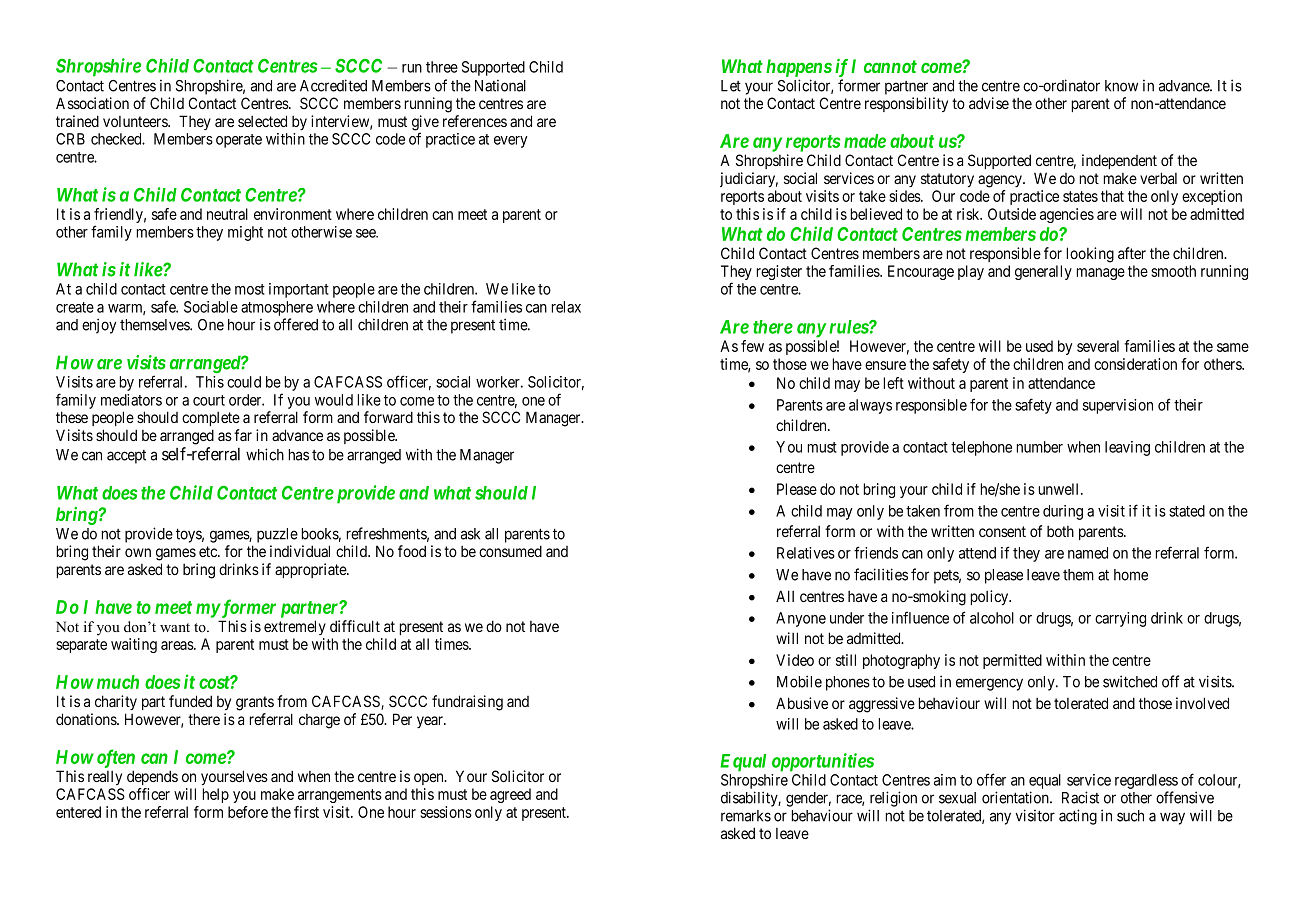 This image has width=1308, height=924. Describe the element at coordinates (209, 551) in the image. I see `etc` at that location.
